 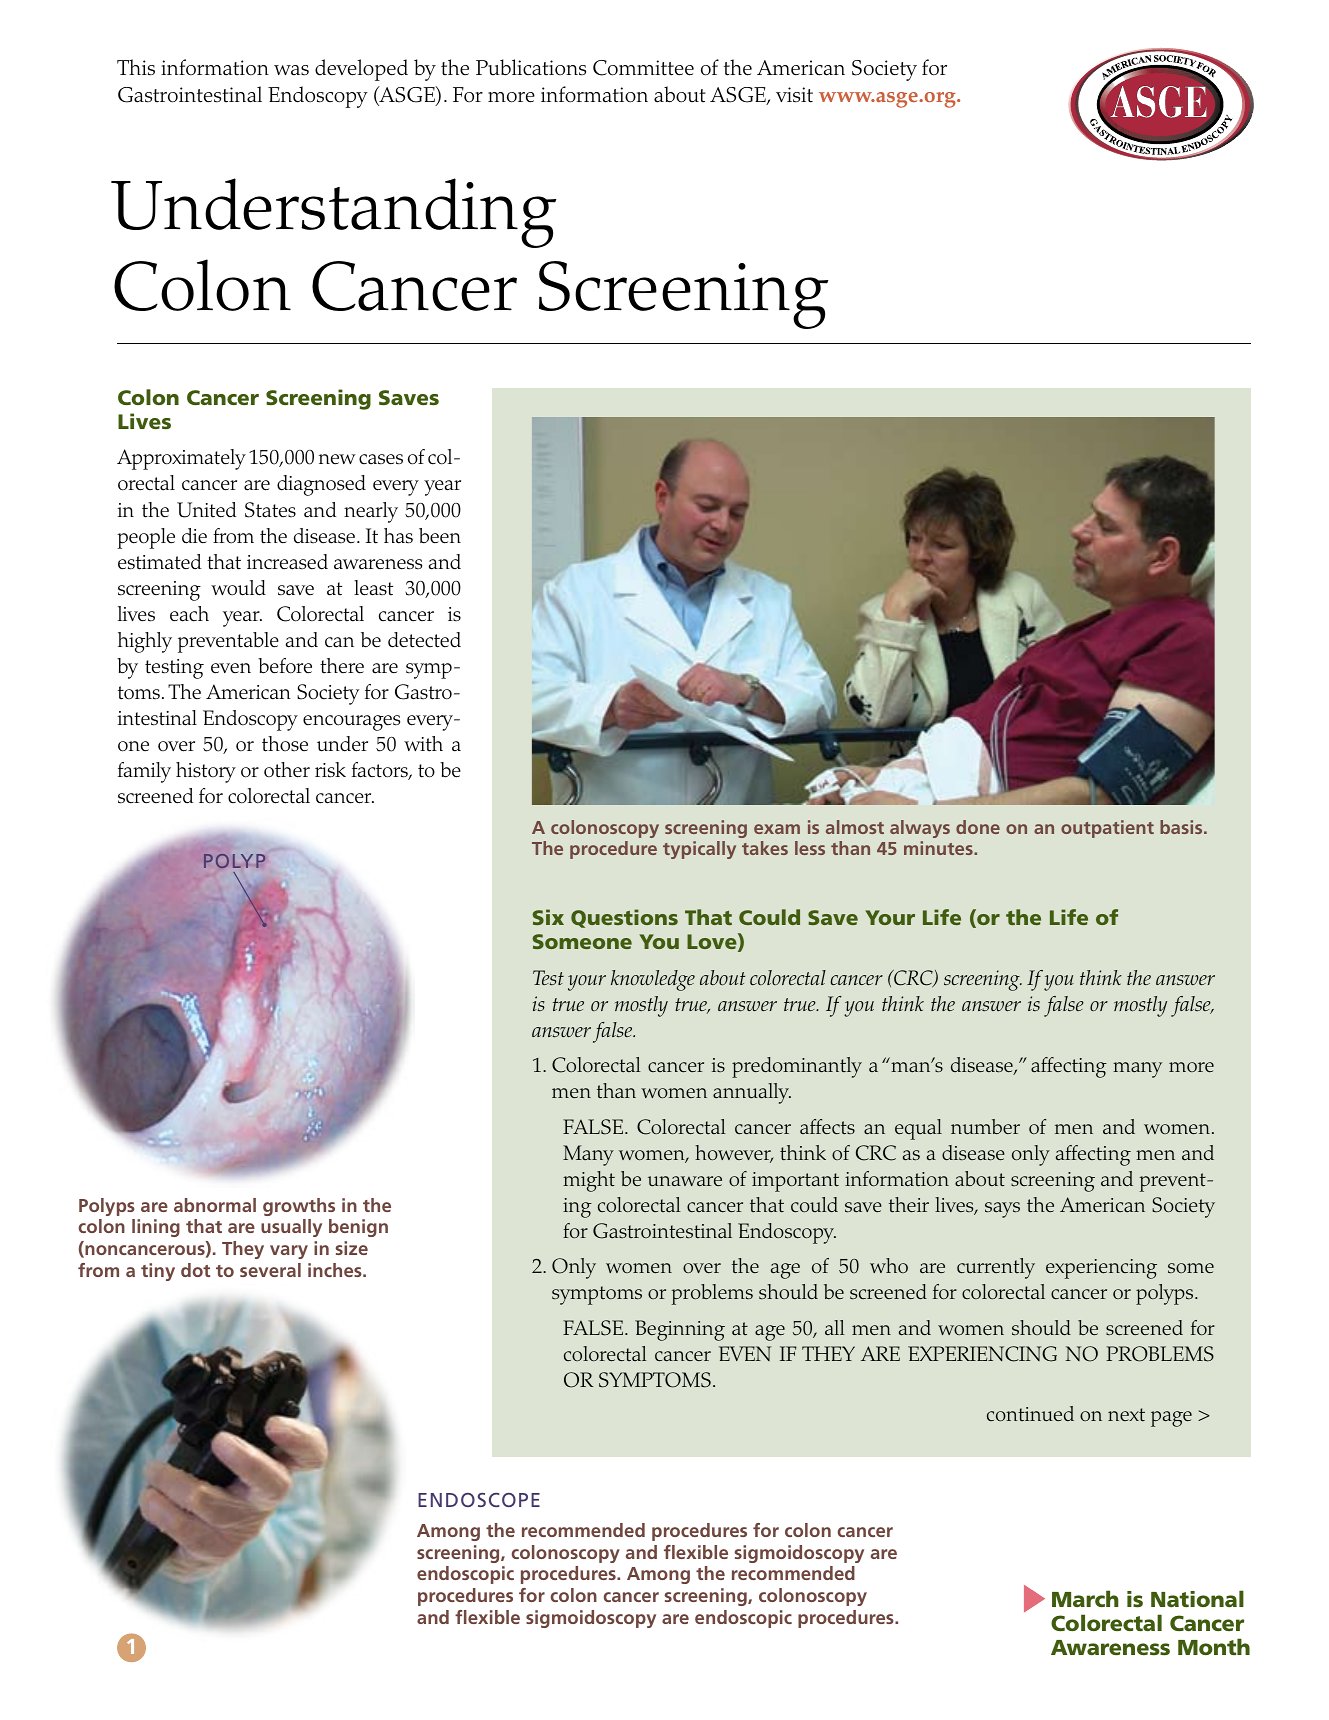 I want to click on ENDOSCOPE, so click(x=479, y=1500).
